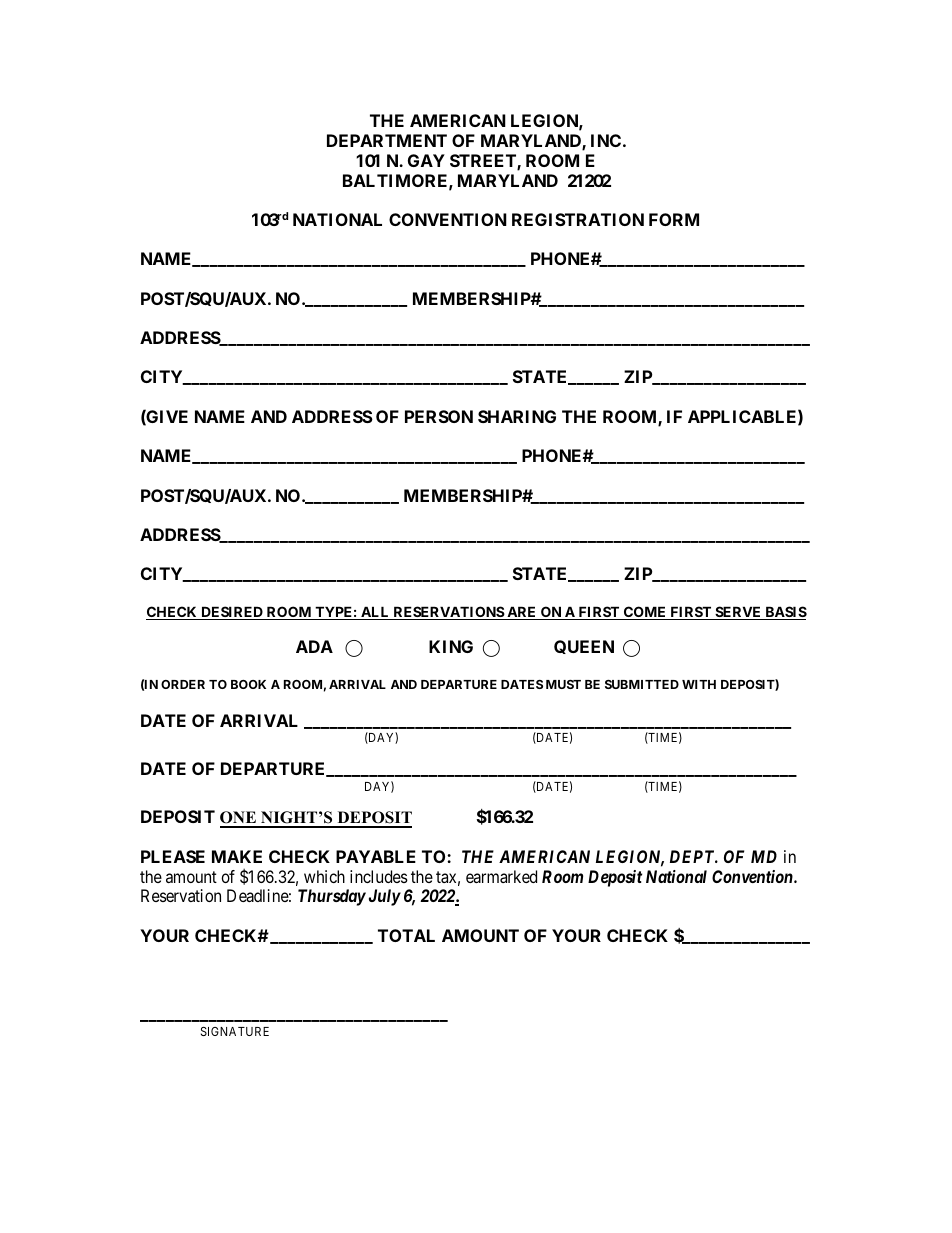 The image size is (952, 1233). What do you see at coordinates (387, 140) in the image?
I see `DEPARTMENT` at bounding box center [387, 140].
